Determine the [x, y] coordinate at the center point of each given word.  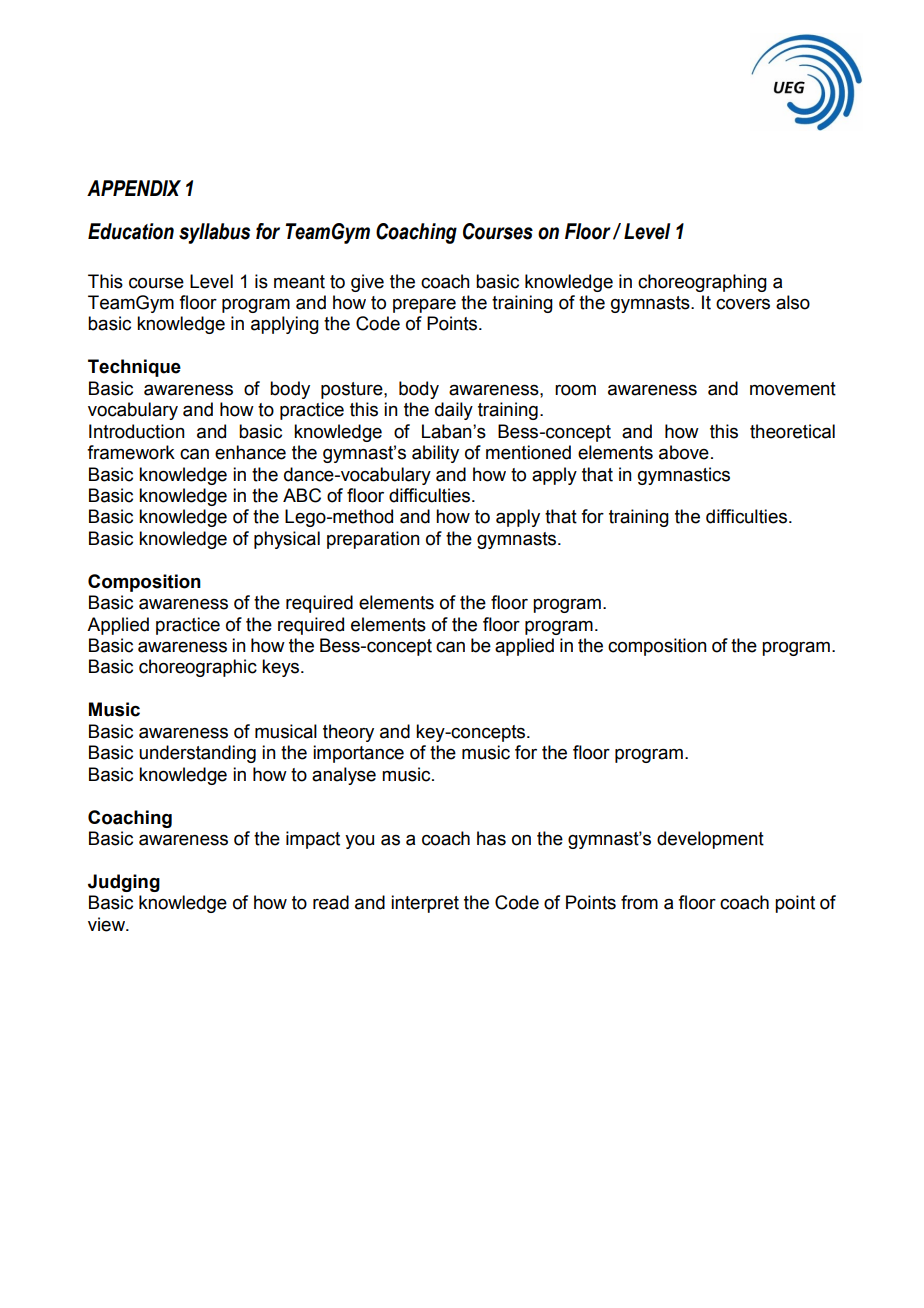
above [684, 452]
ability [435, 454]
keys [282, 668]
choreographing [702, 283]
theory [348, 733]
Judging [124, 883]
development [710, 840]
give [367, 283]
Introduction [137, 431]
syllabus [214, 233]
